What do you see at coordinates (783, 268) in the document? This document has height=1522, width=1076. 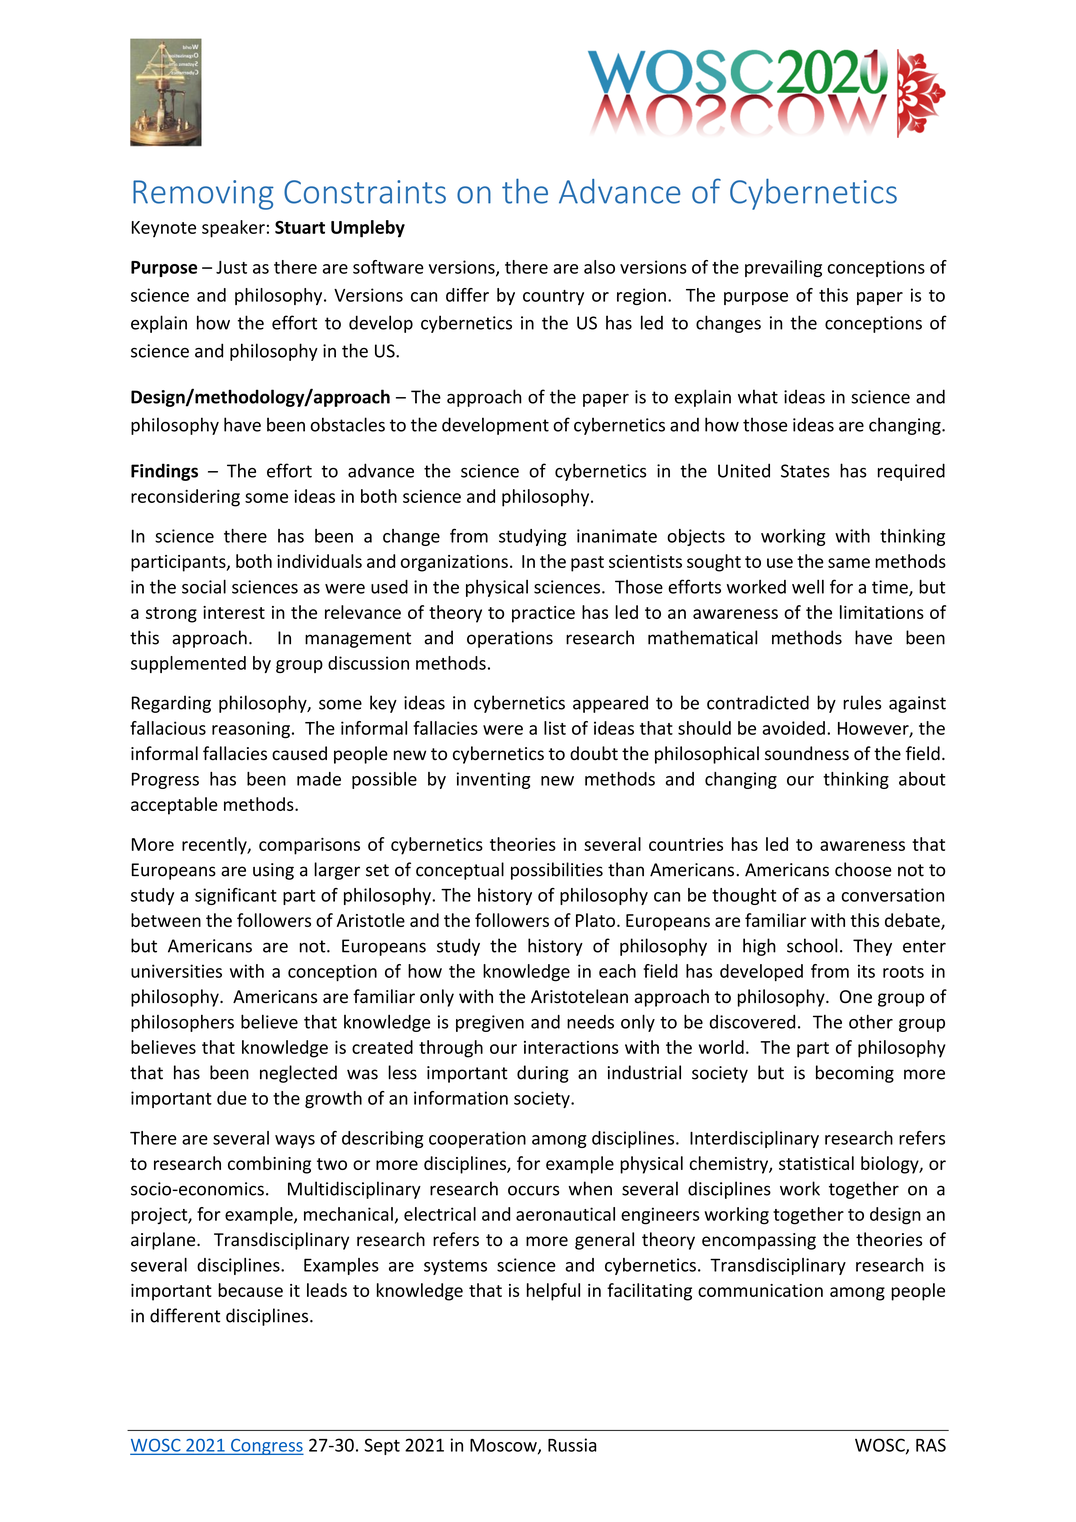 I see `prevailing` at bounding box center [783, 268].
